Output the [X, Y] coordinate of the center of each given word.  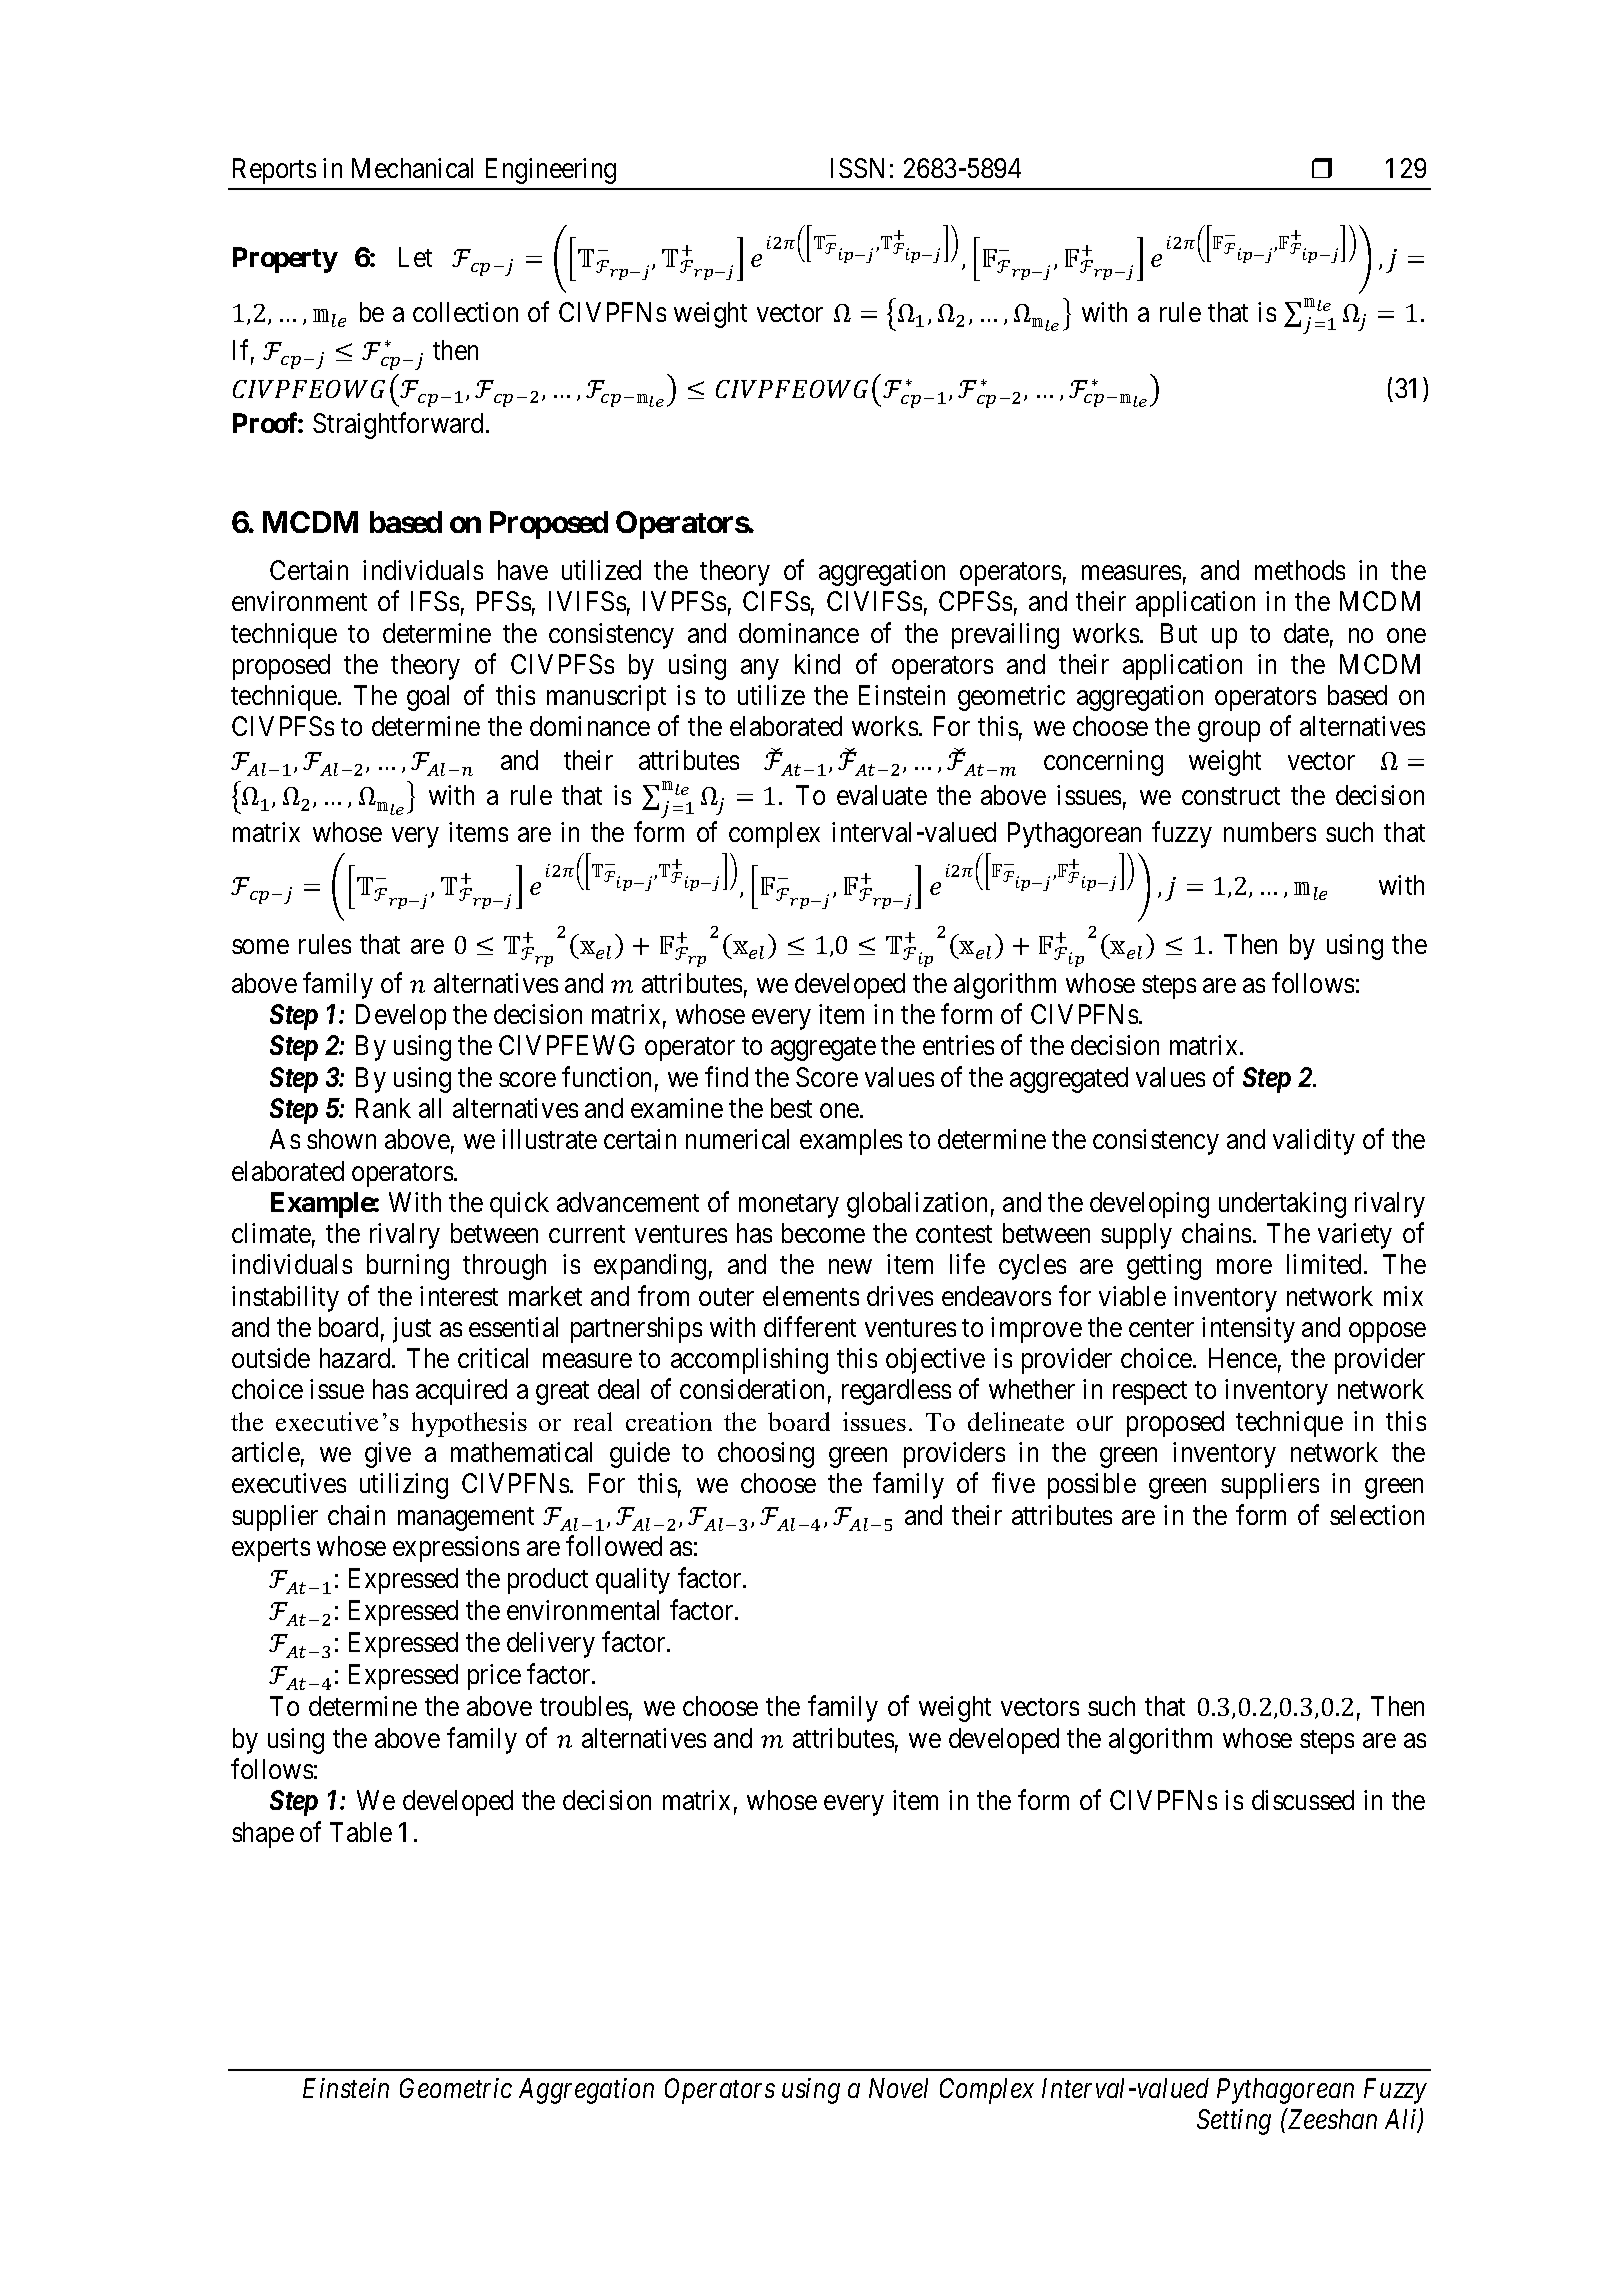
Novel [898, 2088]
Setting [1234, 2122]
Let [415, 257]
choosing [766, 1455]
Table [361, 1832]
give [388, 1455]
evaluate [882, 795]
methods [1300, 570]
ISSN [857, 168]
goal [428, 698]
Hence [1243, 1358]
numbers [1270, 832]
